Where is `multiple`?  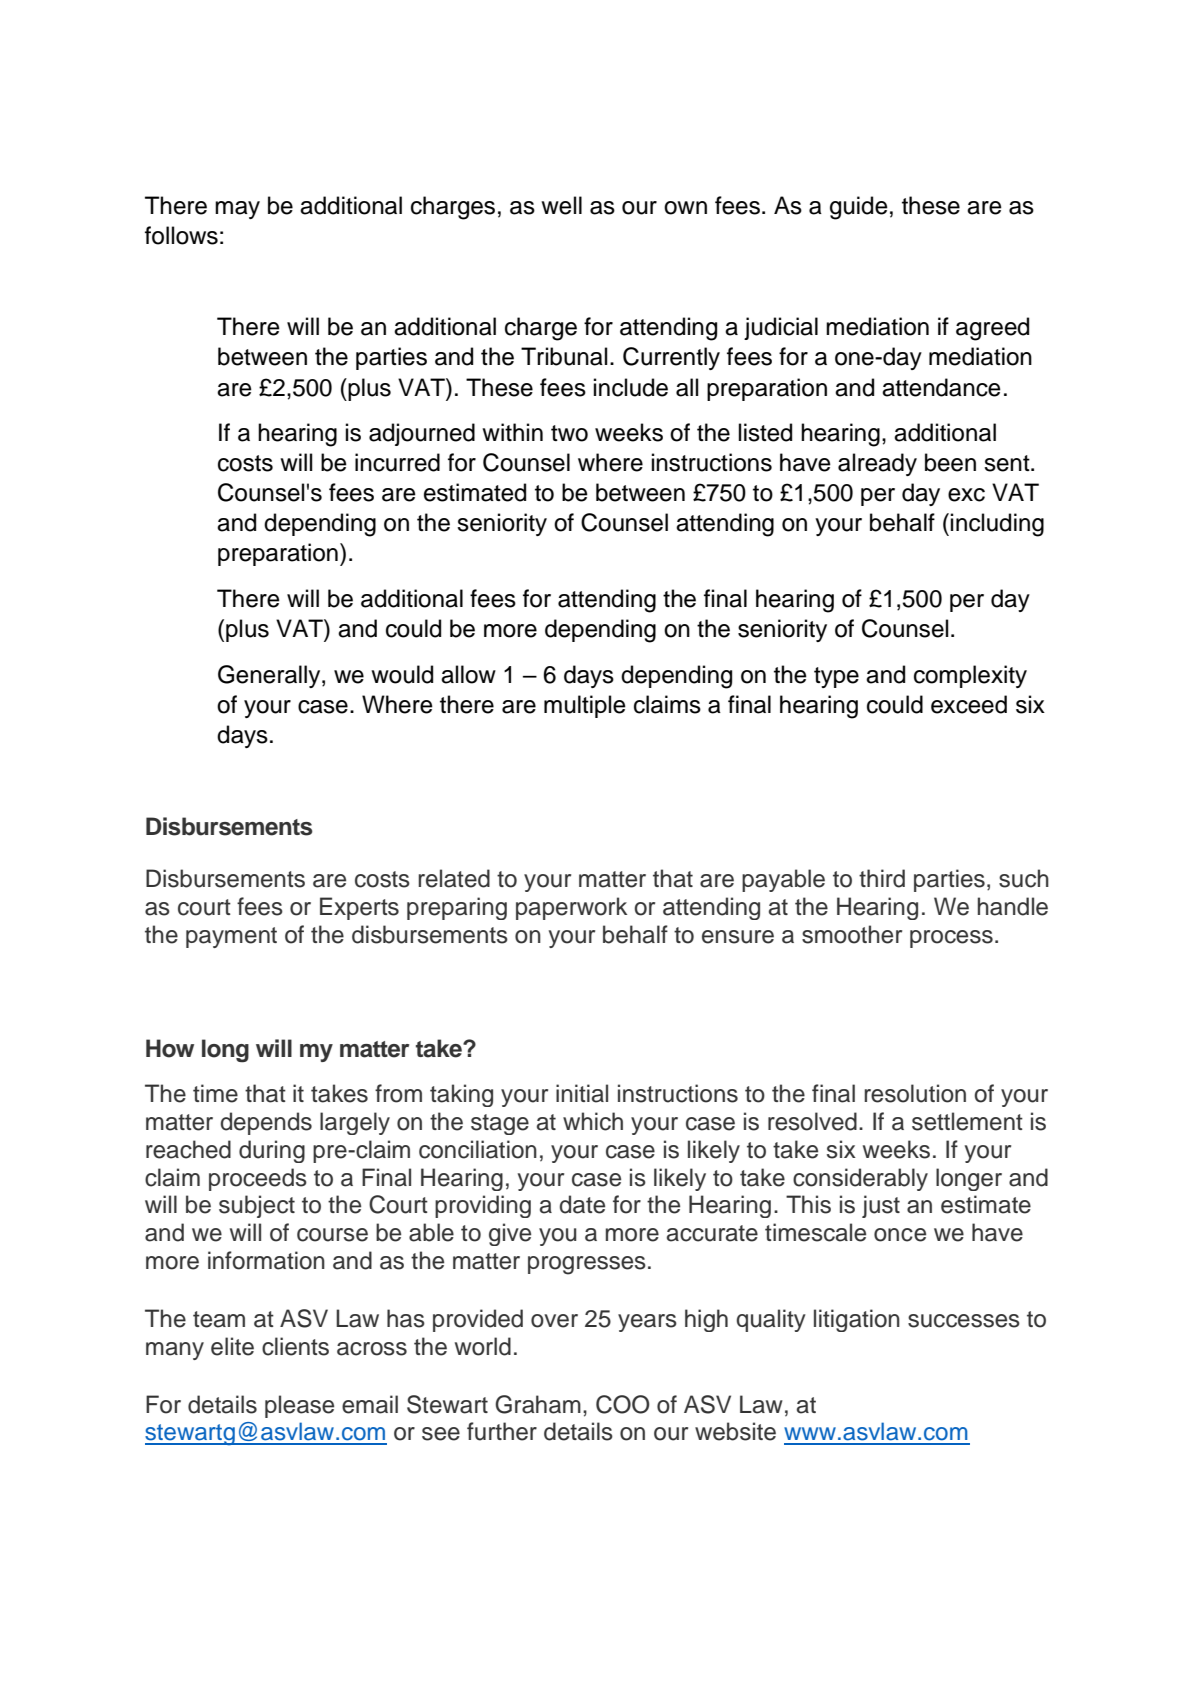
multiple is located at coordinates (585, 706).
